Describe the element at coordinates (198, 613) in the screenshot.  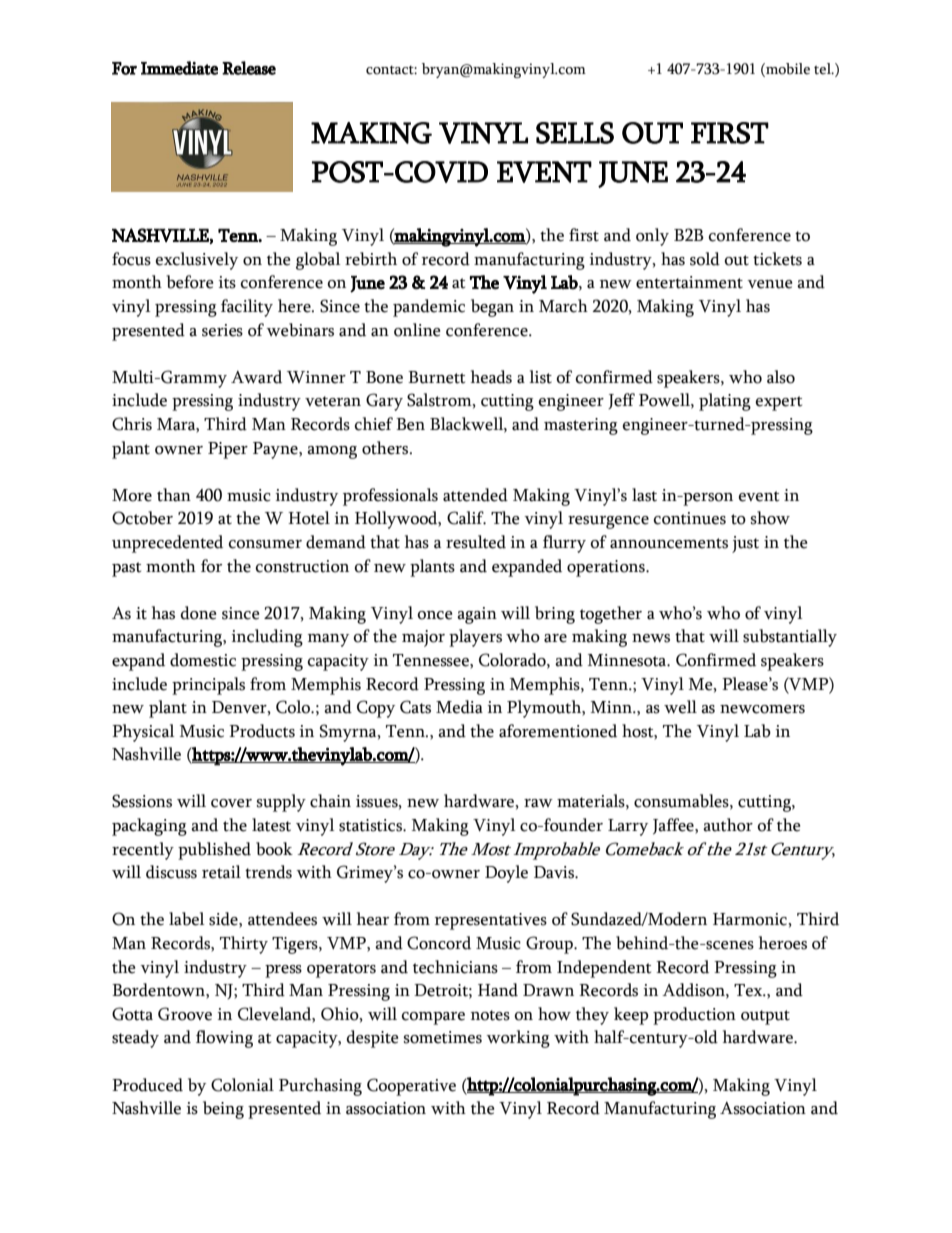
I see `done` at that location.
